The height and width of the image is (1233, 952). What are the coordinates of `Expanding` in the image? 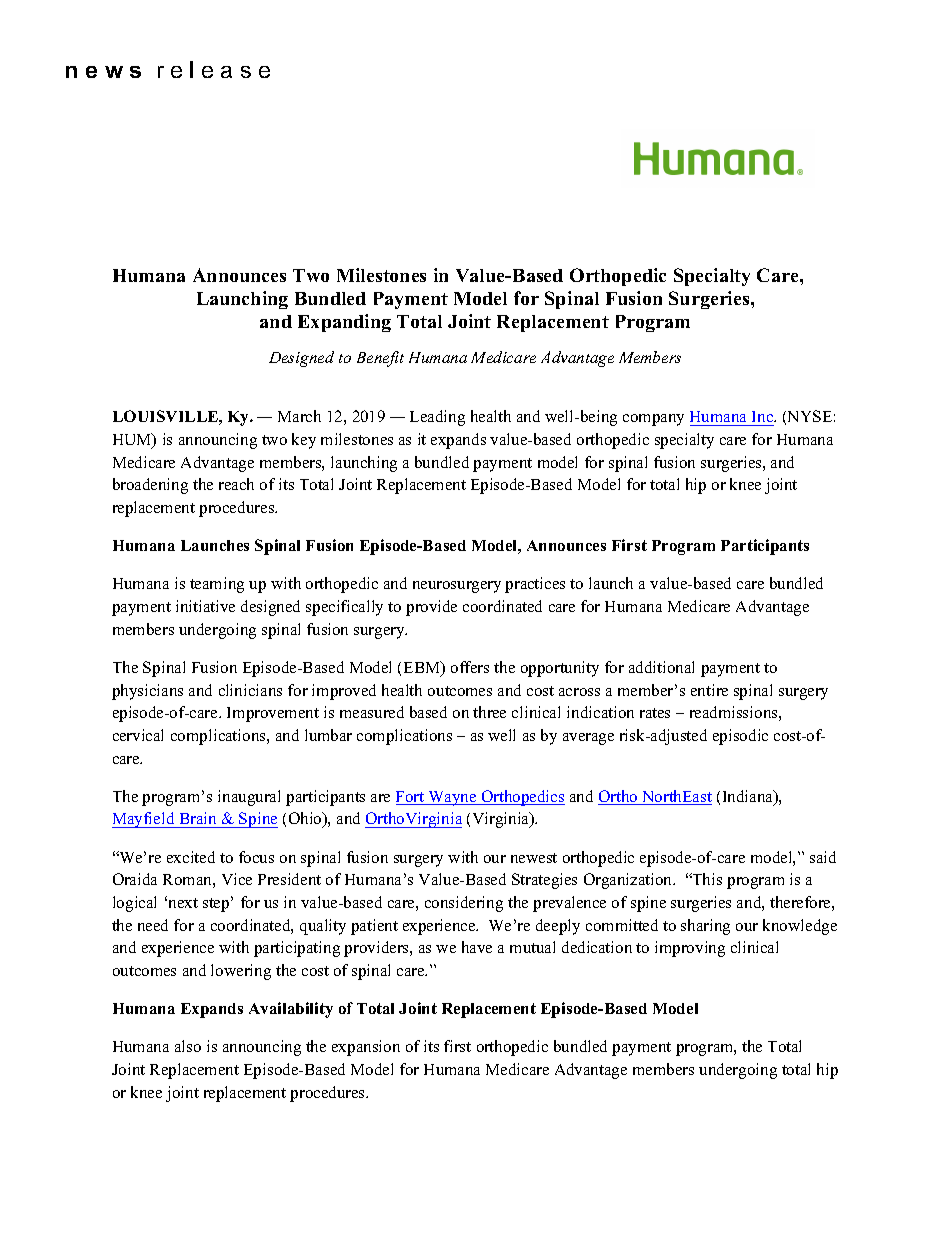 It's located at (344, 323).
